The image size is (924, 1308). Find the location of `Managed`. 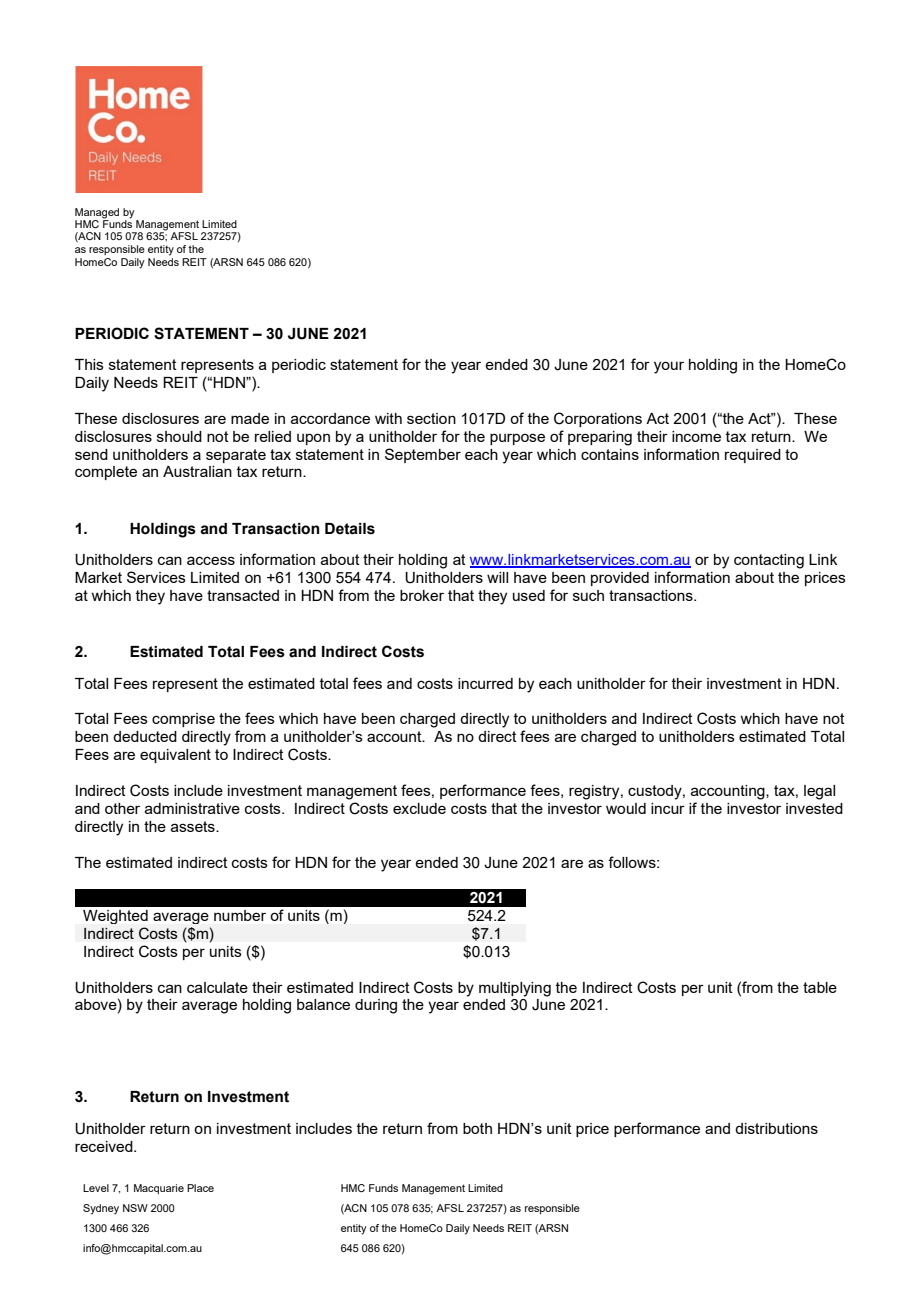

Managed is located at coordinates (97, 213).
